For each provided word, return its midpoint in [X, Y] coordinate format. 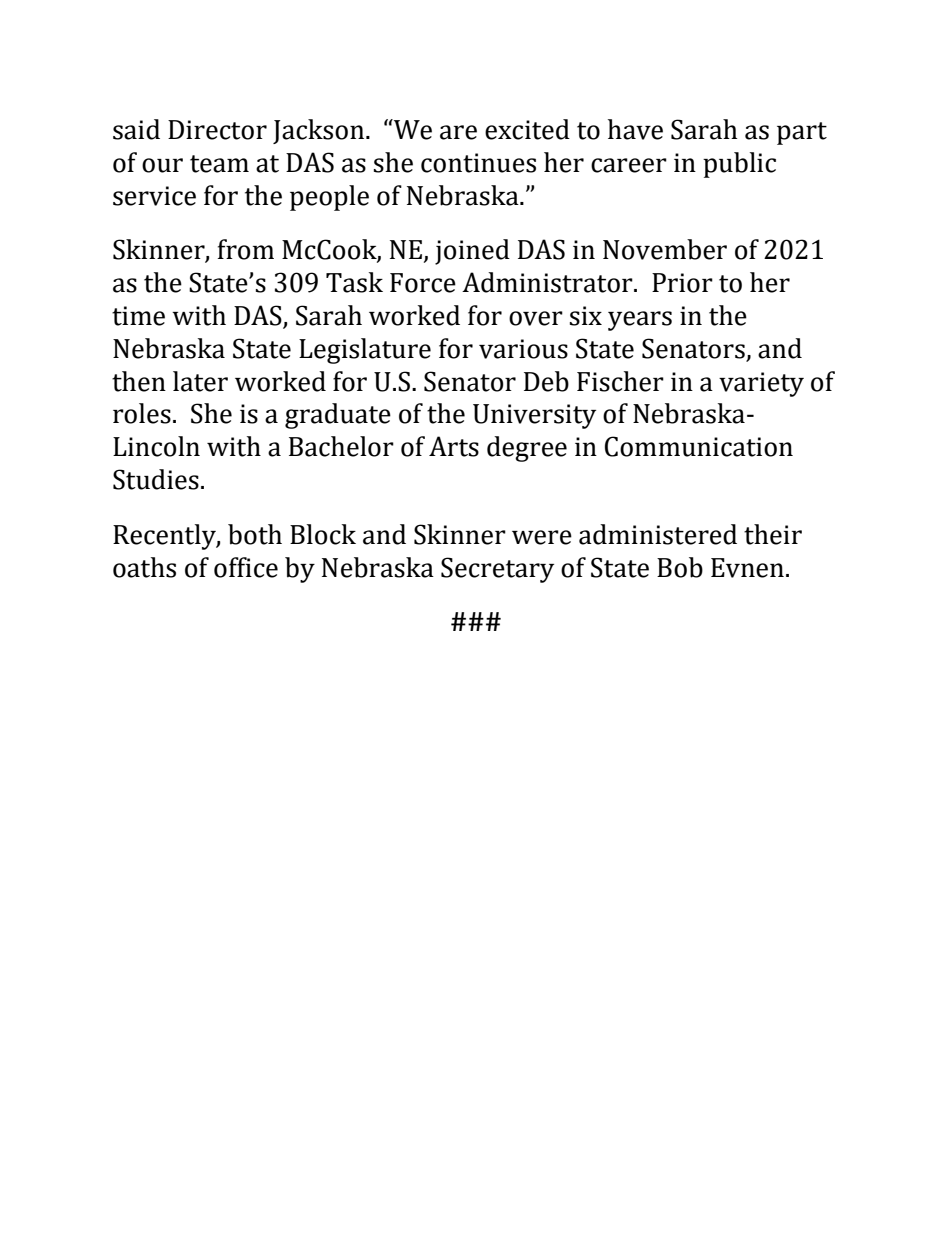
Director [217, 130]
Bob [680, 567]
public [739, 165]
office [246, 567]
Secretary [497, 570]
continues [478, 163]
